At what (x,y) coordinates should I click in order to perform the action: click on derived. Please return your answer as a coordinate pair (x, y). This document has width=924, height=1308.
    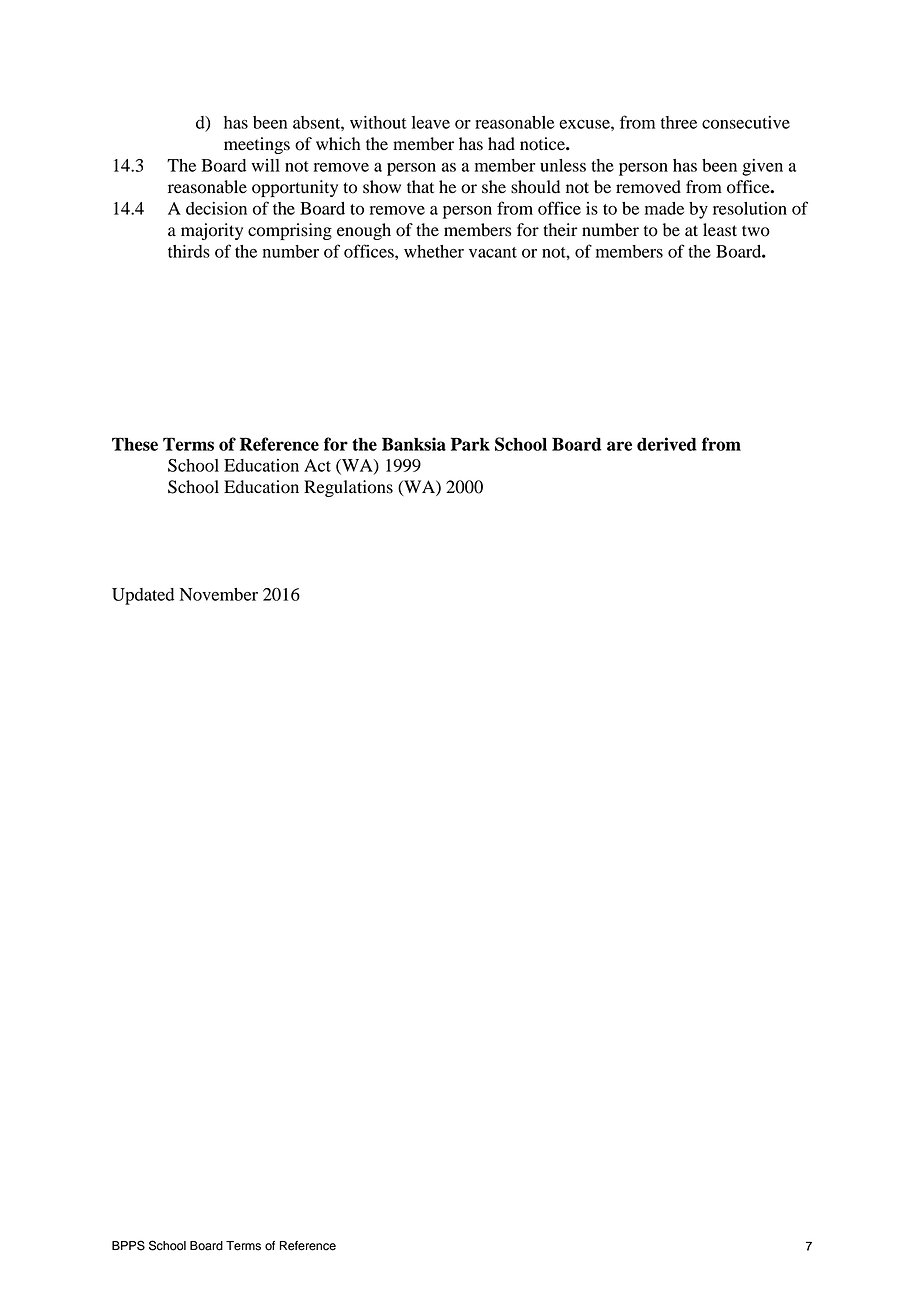
    Looking at the image, I should click on (667, 444).
